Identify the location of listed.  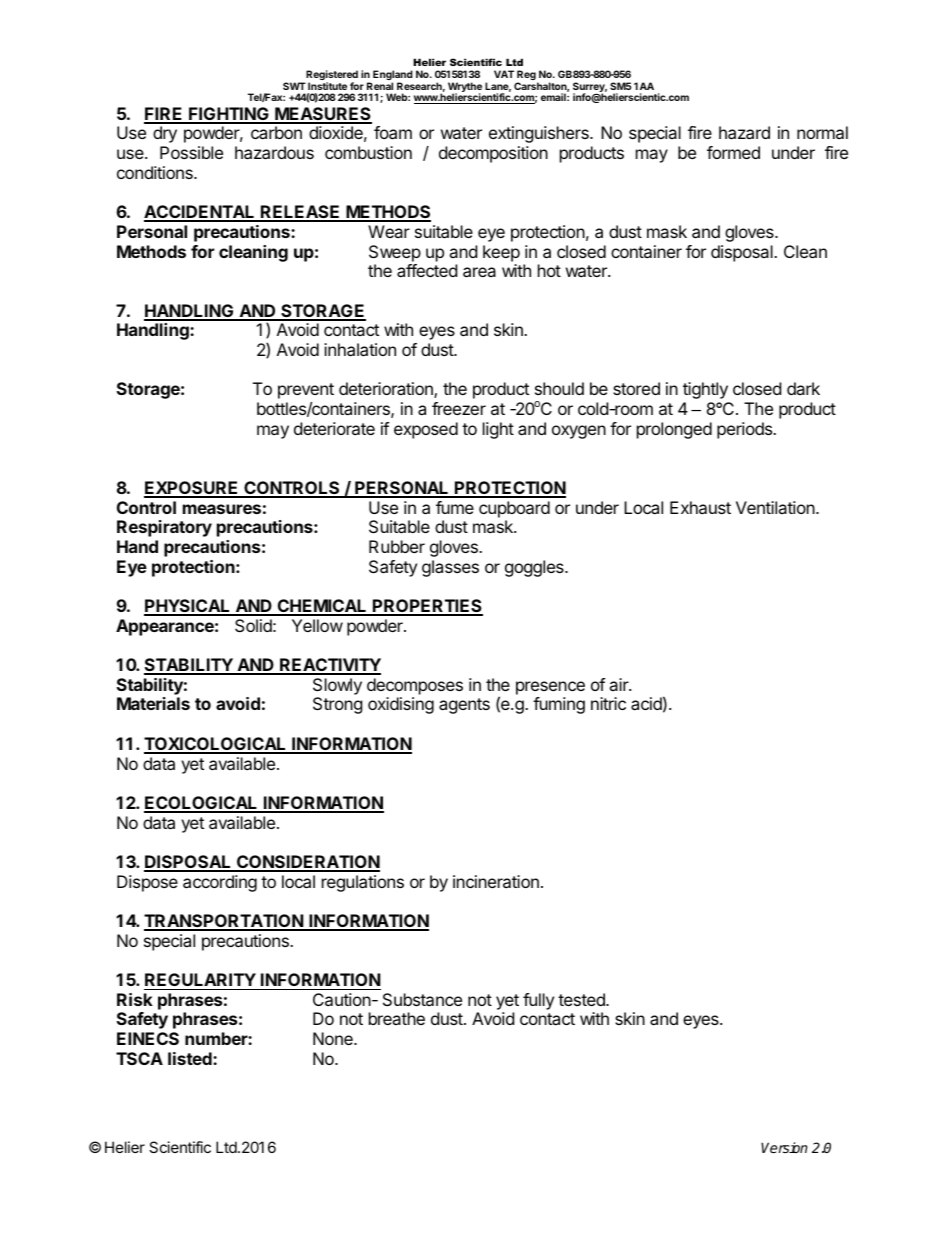
(191, 1058).
